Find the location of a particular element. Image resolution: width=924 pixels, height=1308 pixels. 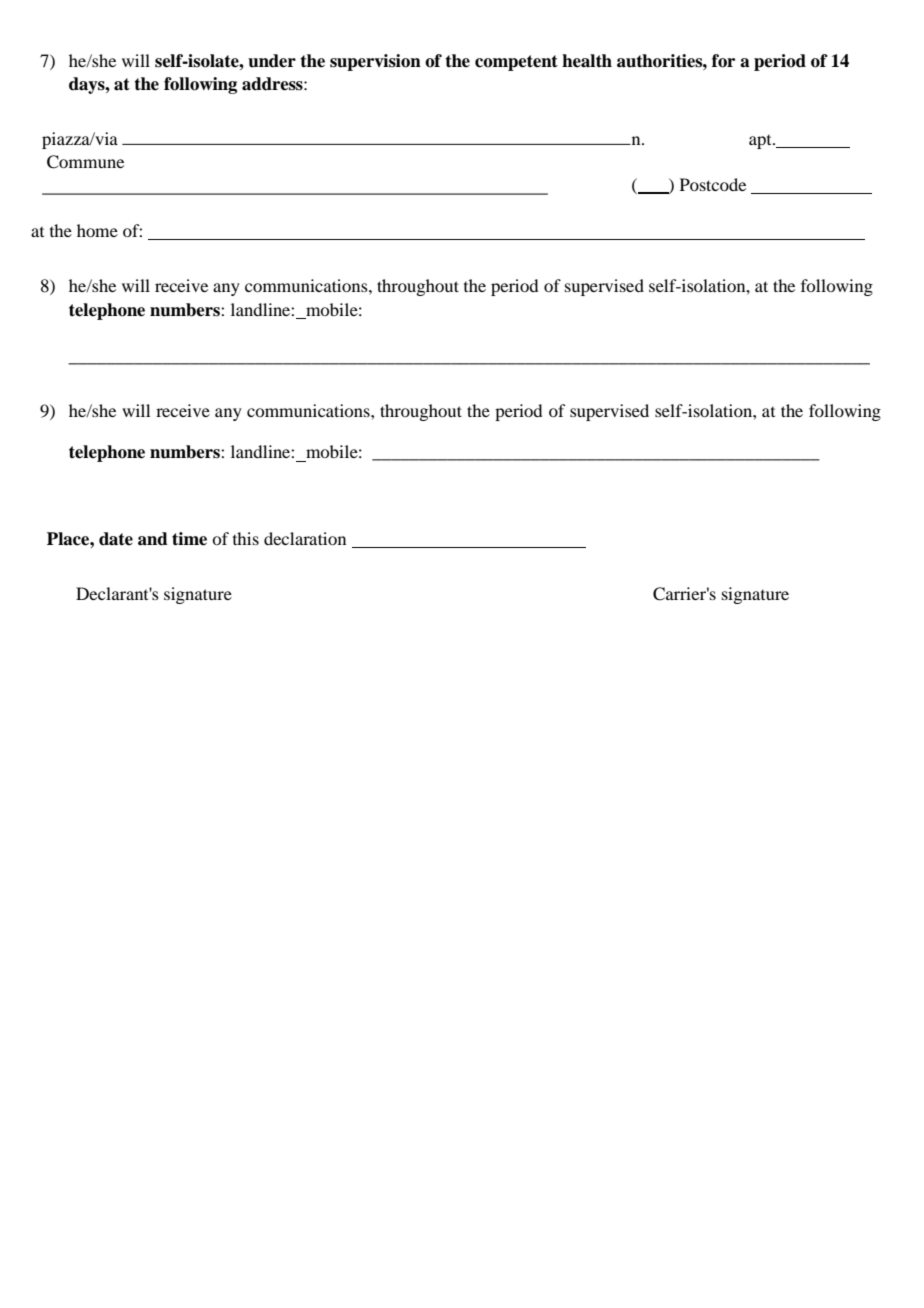

health is located at coordinates (587, 61).
